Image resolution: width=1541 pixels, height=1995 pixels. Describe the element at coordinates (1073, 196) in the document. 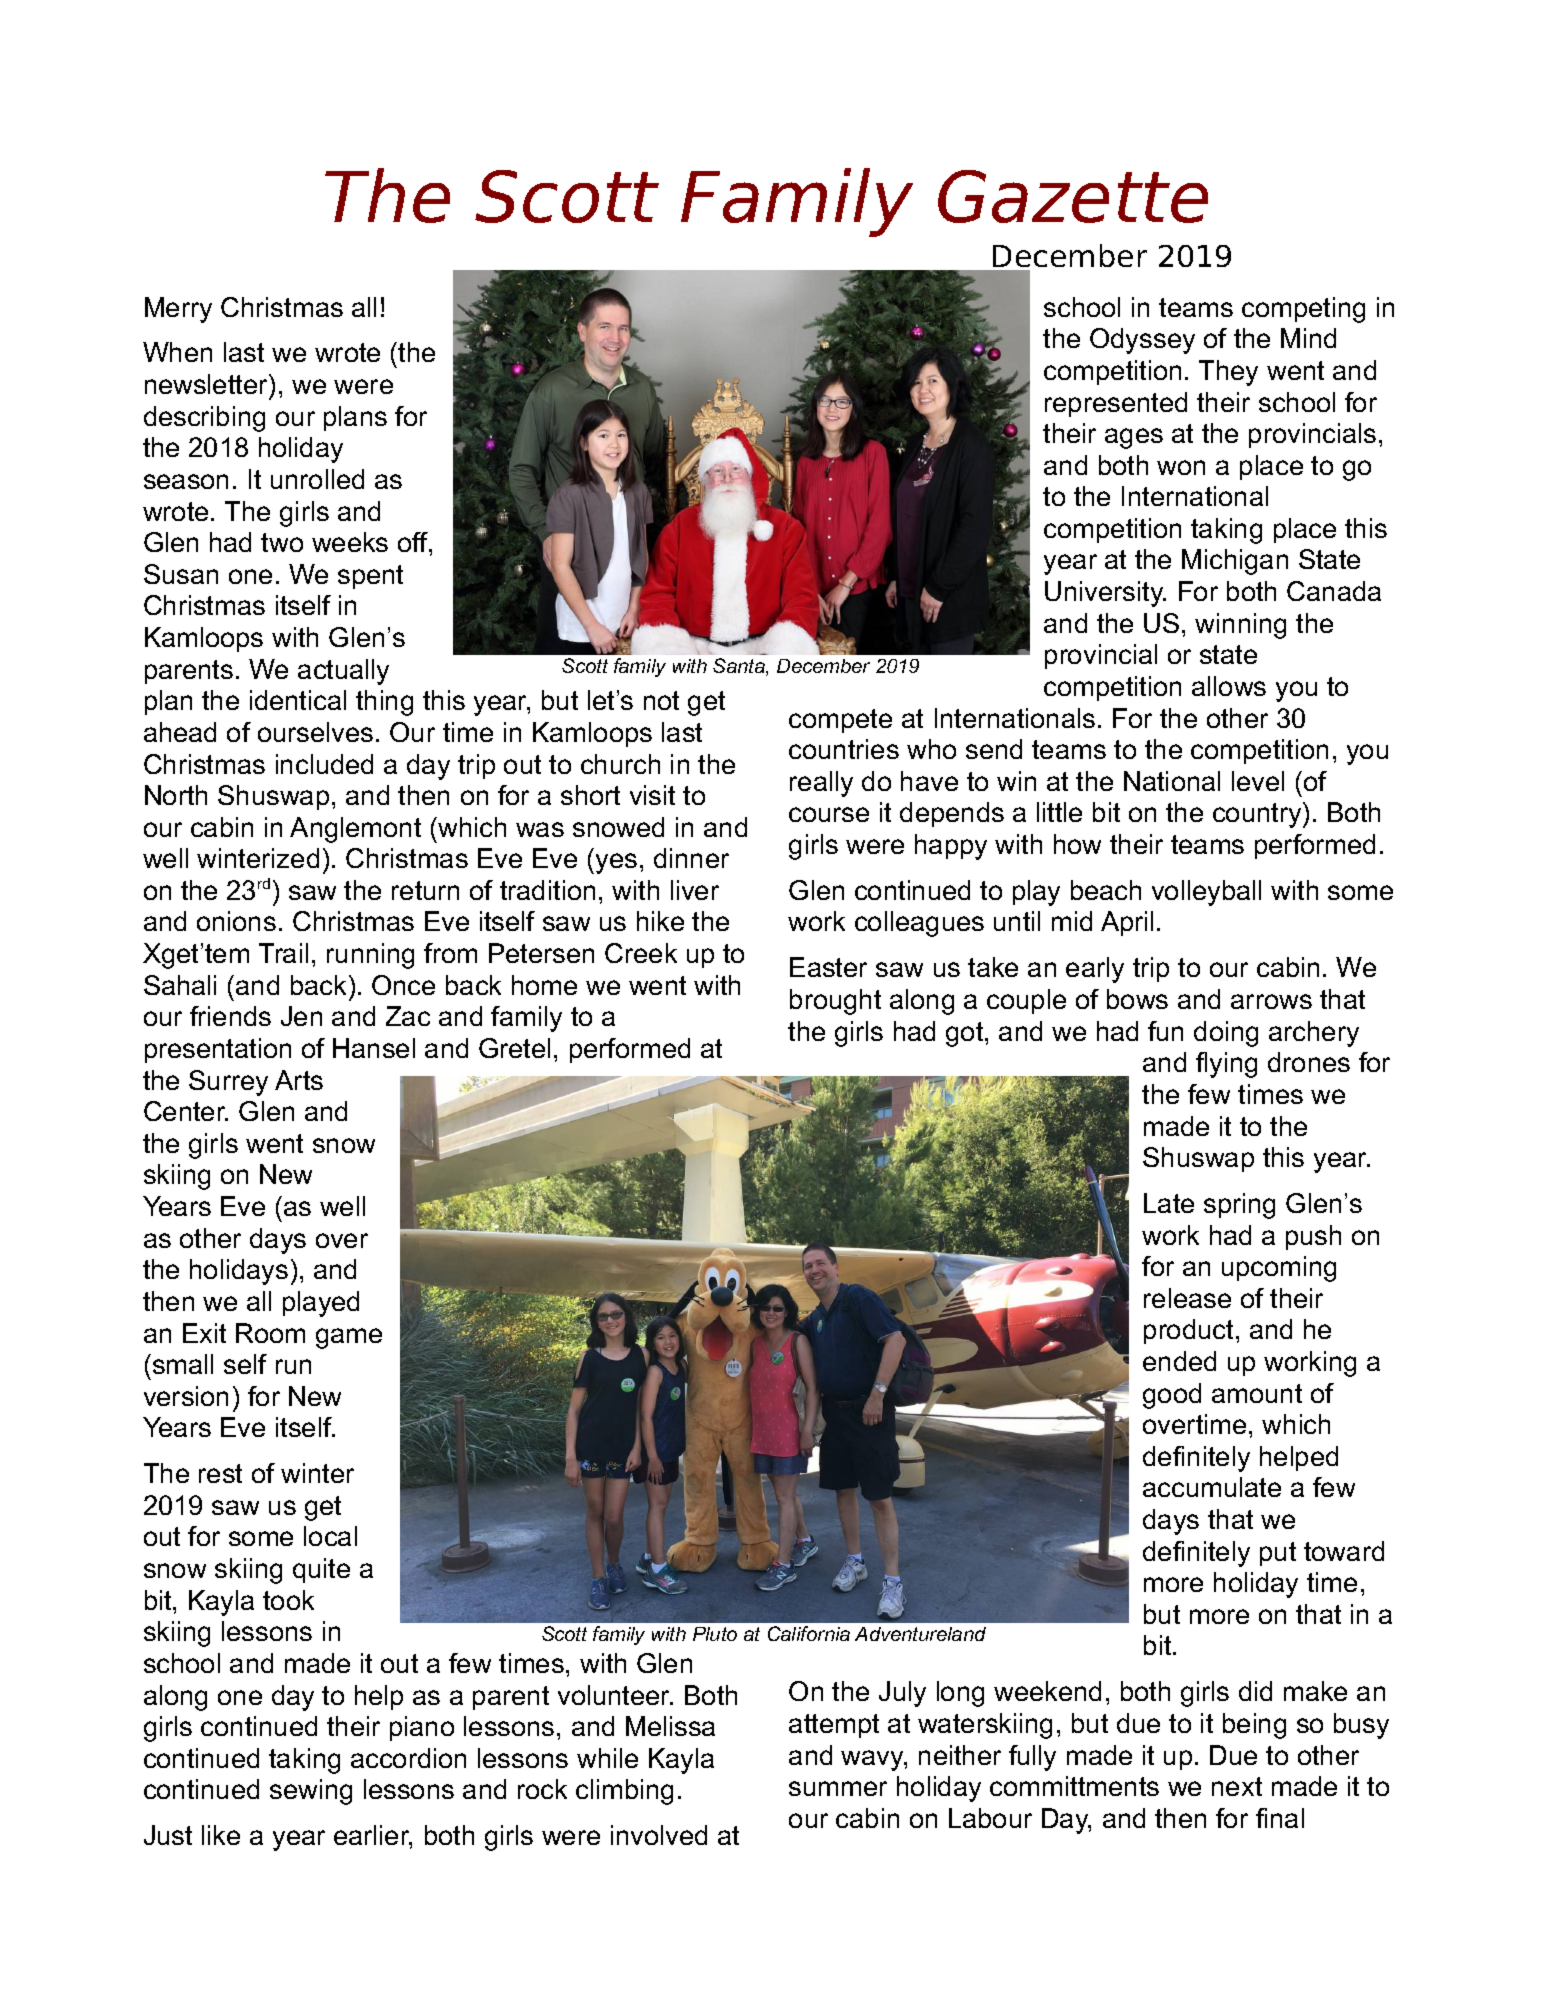

I see `Gazette` at that location.
